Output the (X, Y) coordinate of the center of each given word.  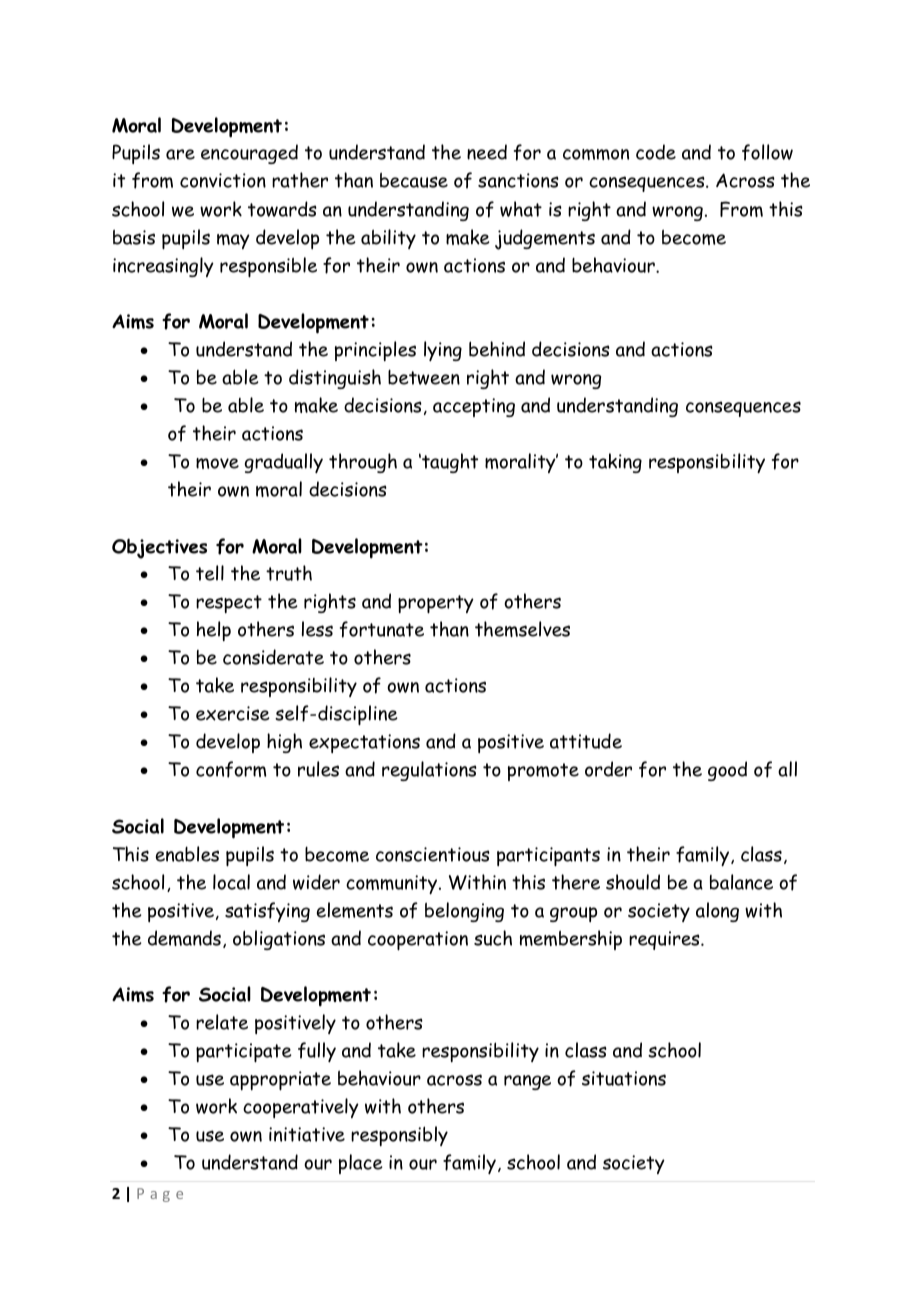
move (217, 463)
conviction (223, 180)
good (727, 771)
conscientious (433, 854)
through (363, 463)
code (656, 152)
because (414, 180)
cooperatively (301, 1108)
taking (615, 463)
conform (231, 769)
